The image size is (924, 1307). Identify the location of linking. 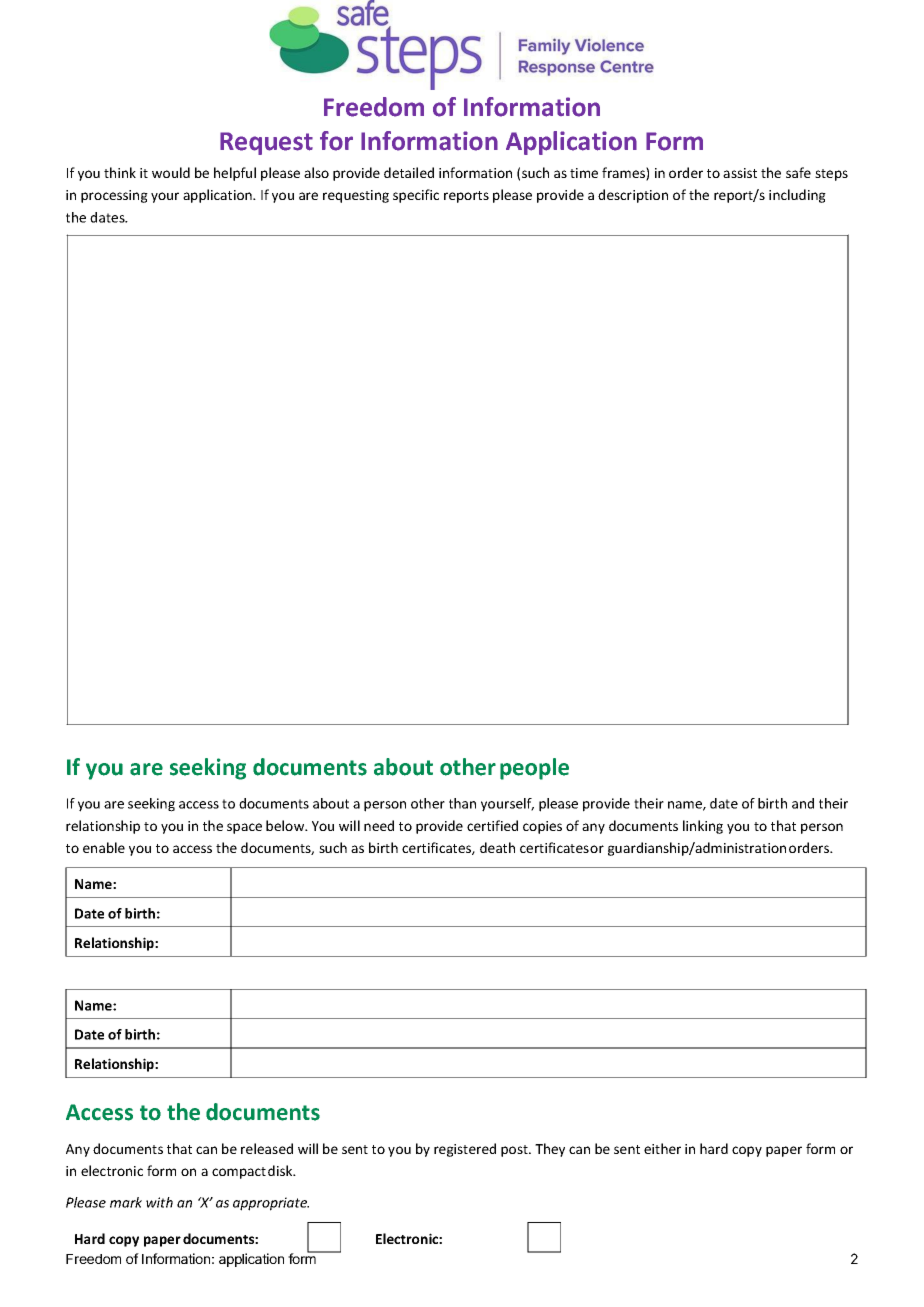
(703, 827).
